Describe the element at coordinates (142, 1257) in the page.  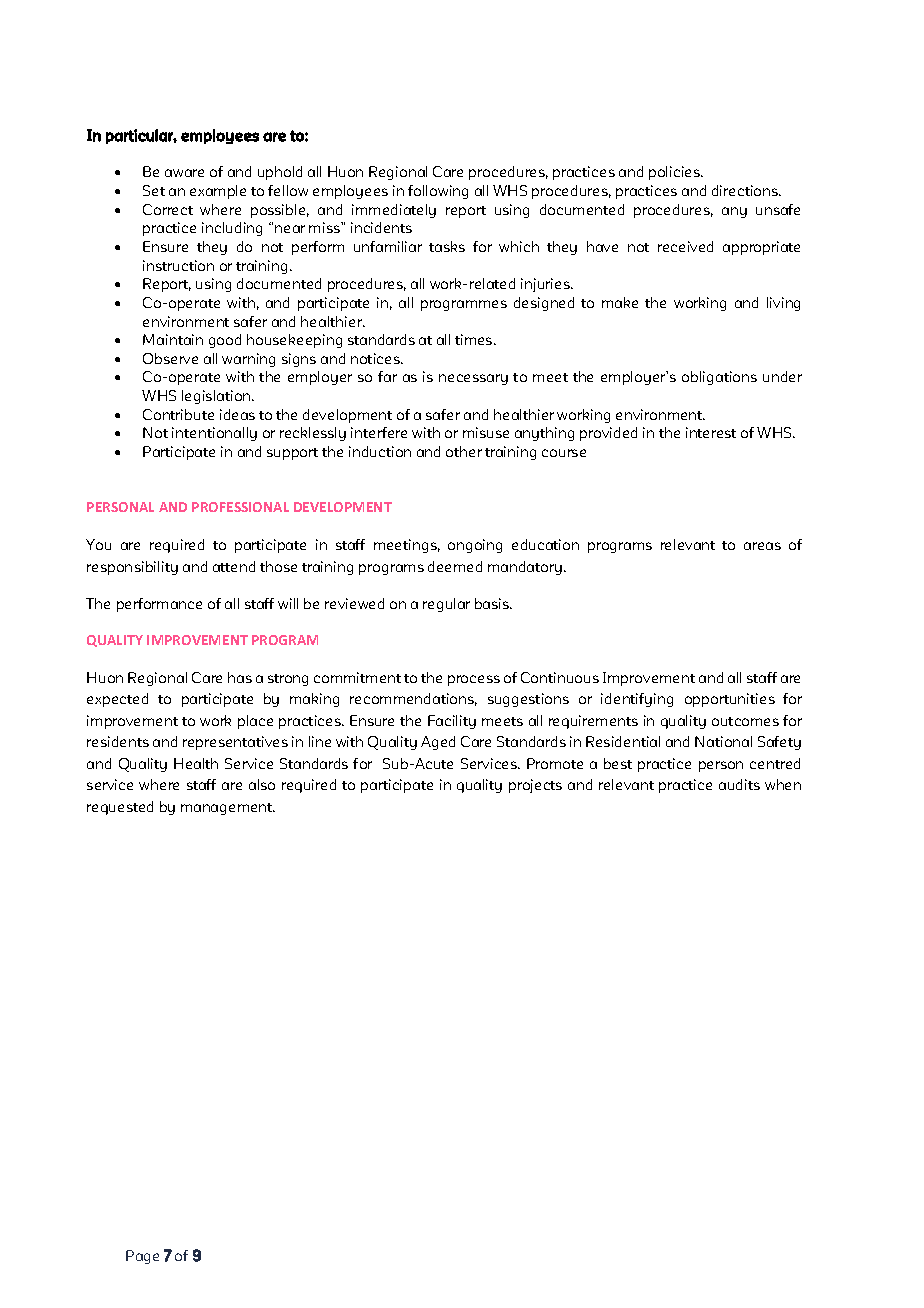
I see `Page` at that location.
